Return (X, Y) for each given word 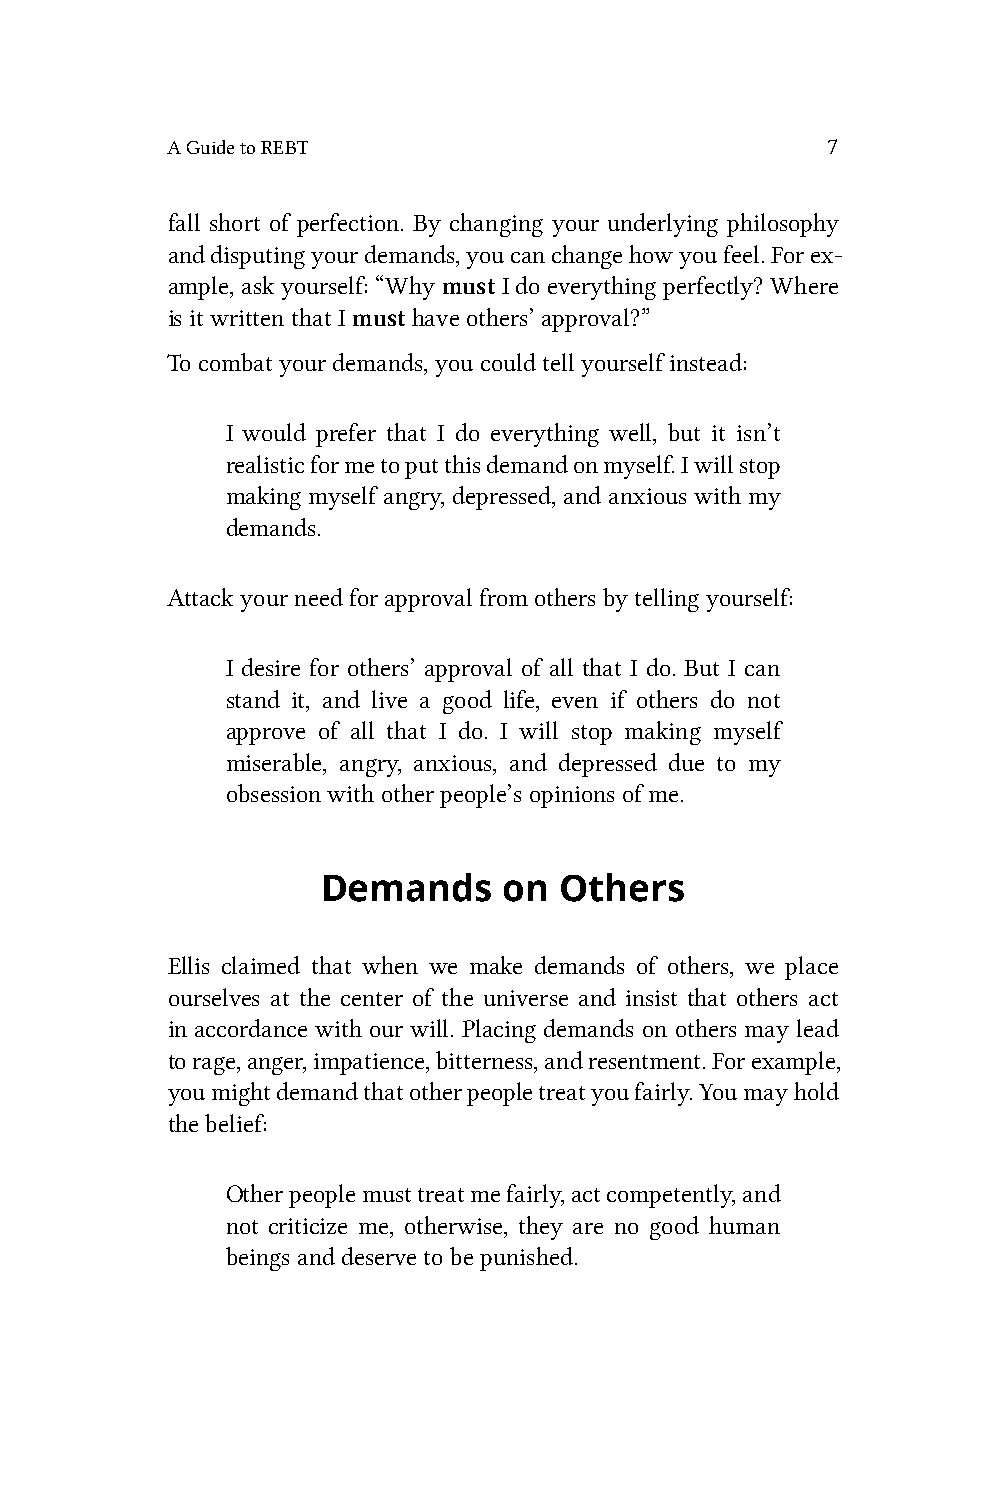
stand (253, 699)
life (521, 699)
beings (257, 1259)
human (744, 1225)
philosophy (783, 225)
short (235, 222)
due (686, 762)
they (541, 1228)
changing (496, 225)
